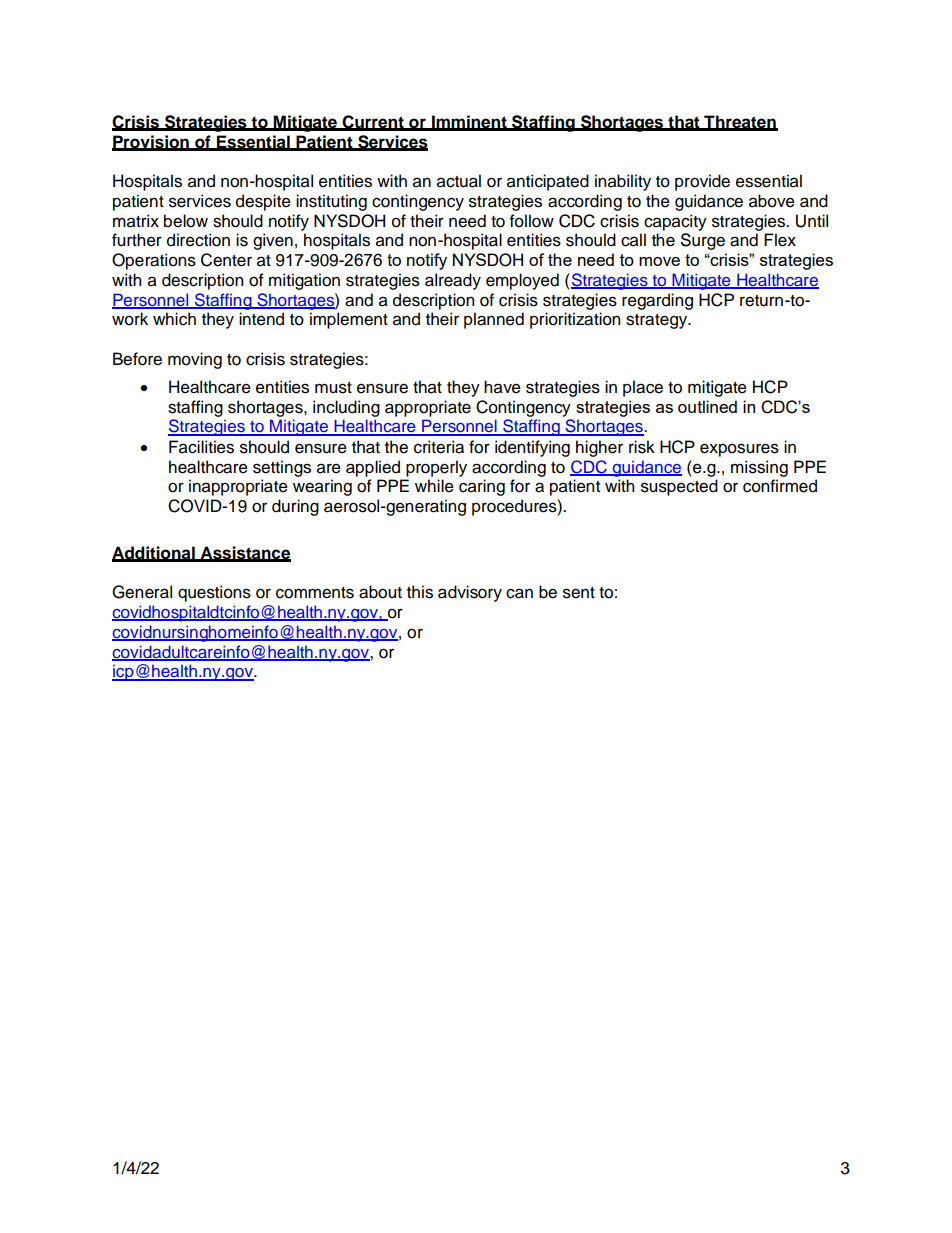 Image resolution: width=952 pixels, height=1233 pixels. What do you see at coordinates (439, 447) in the screenshot?
I see `criteria` at bounding box center [439, 447].
